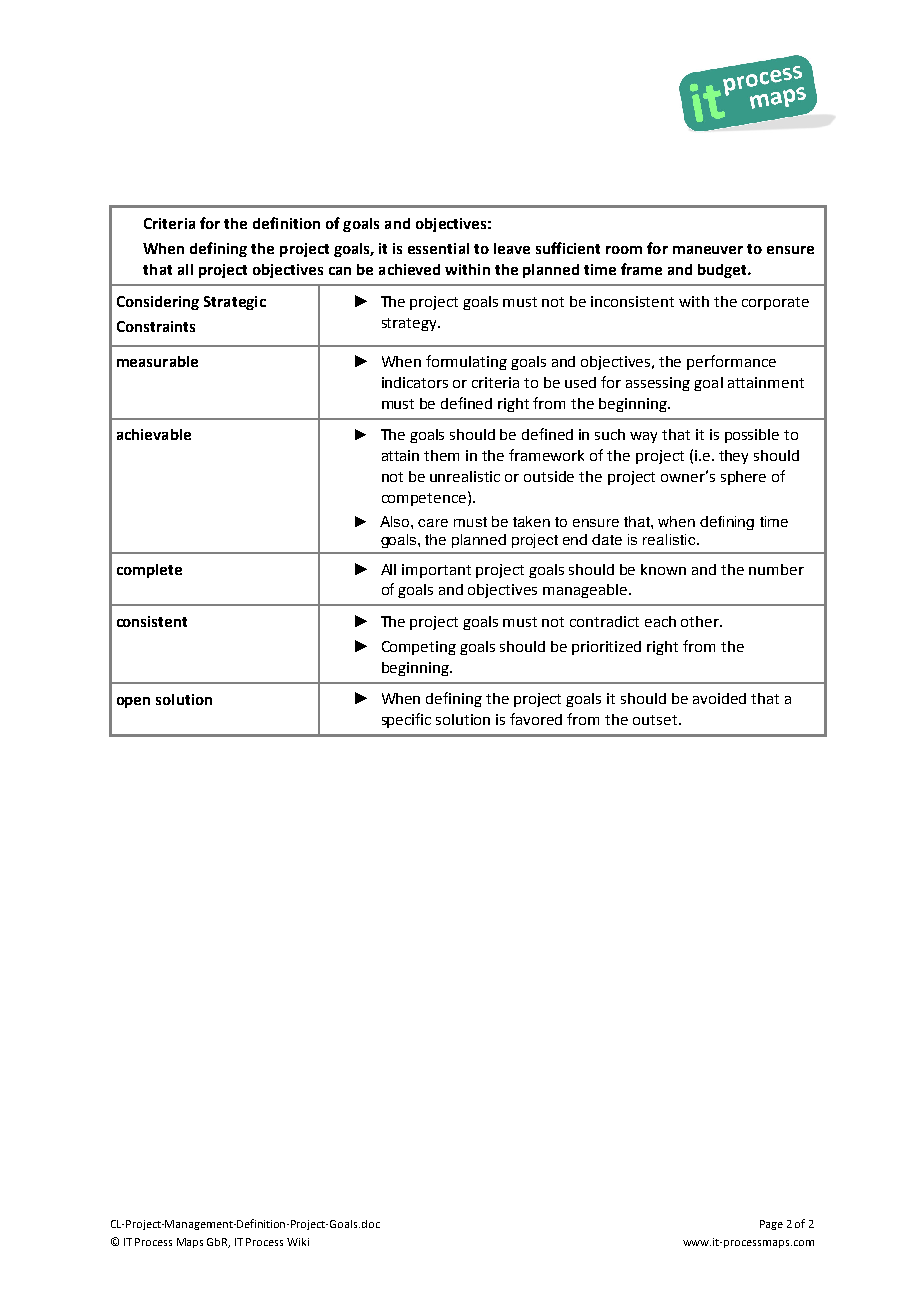 The image size is (924, 1308). Describe the element at coordinates (298, 1242) in the page. I see `Wiki` at that location.
